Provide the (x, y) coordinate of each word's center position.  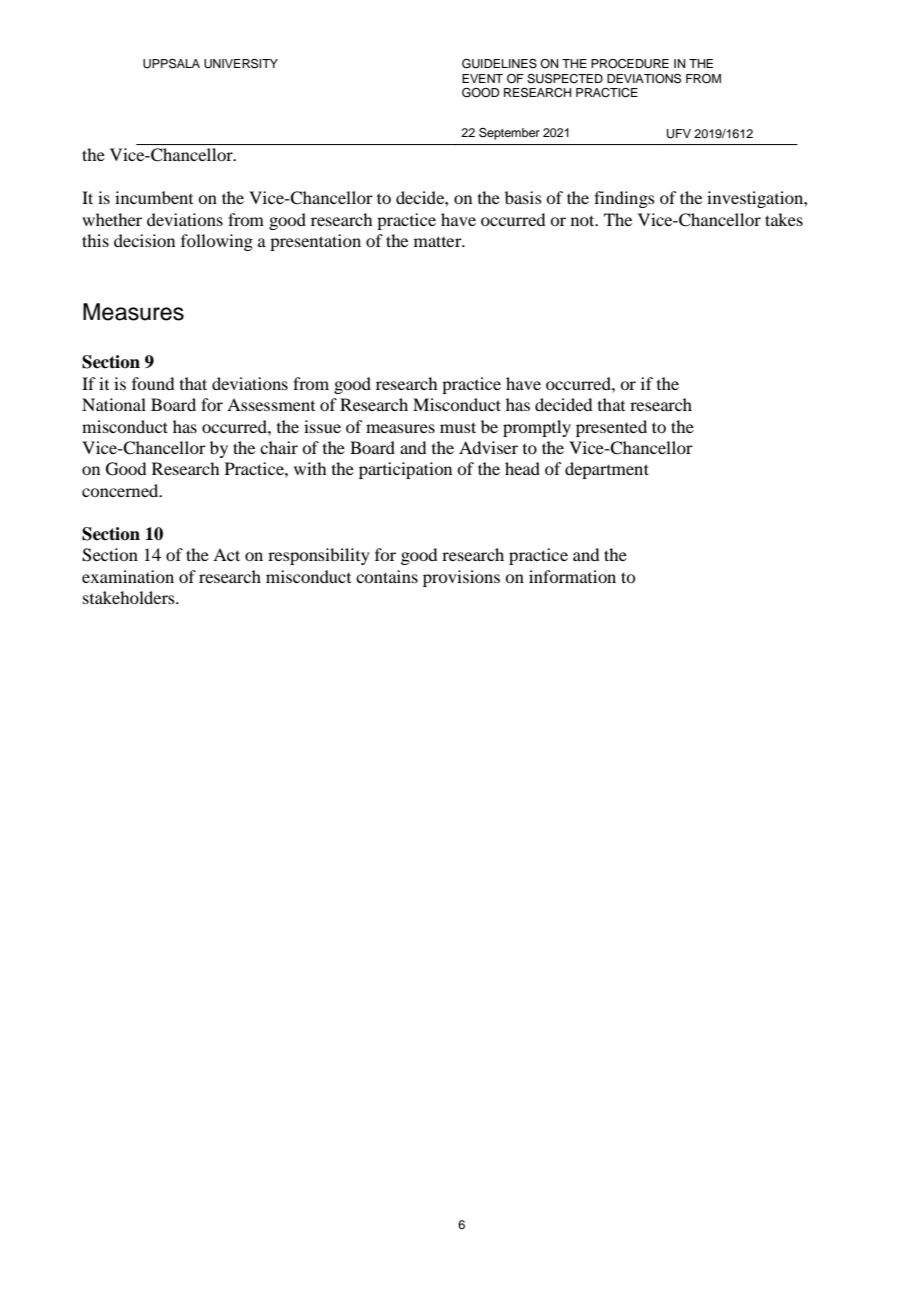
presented (611, 428)
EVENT (482, 78)
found (153, 383)
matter (439, 241)
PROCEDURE (630, 64)
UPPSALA (171, 64)
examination (128, 576)
